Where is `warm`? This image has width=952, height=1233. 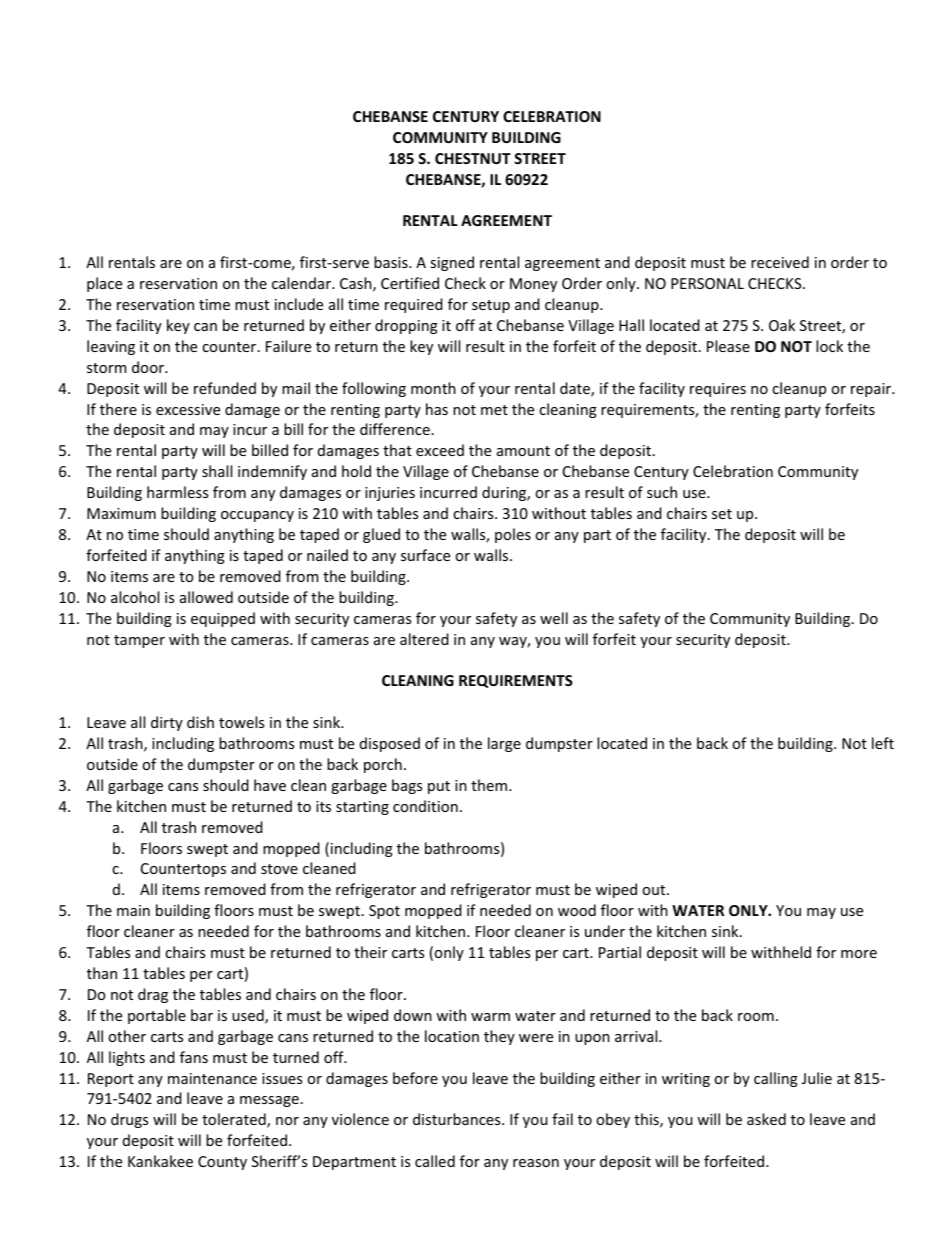 warm is located at coordinates (490, 1017).
